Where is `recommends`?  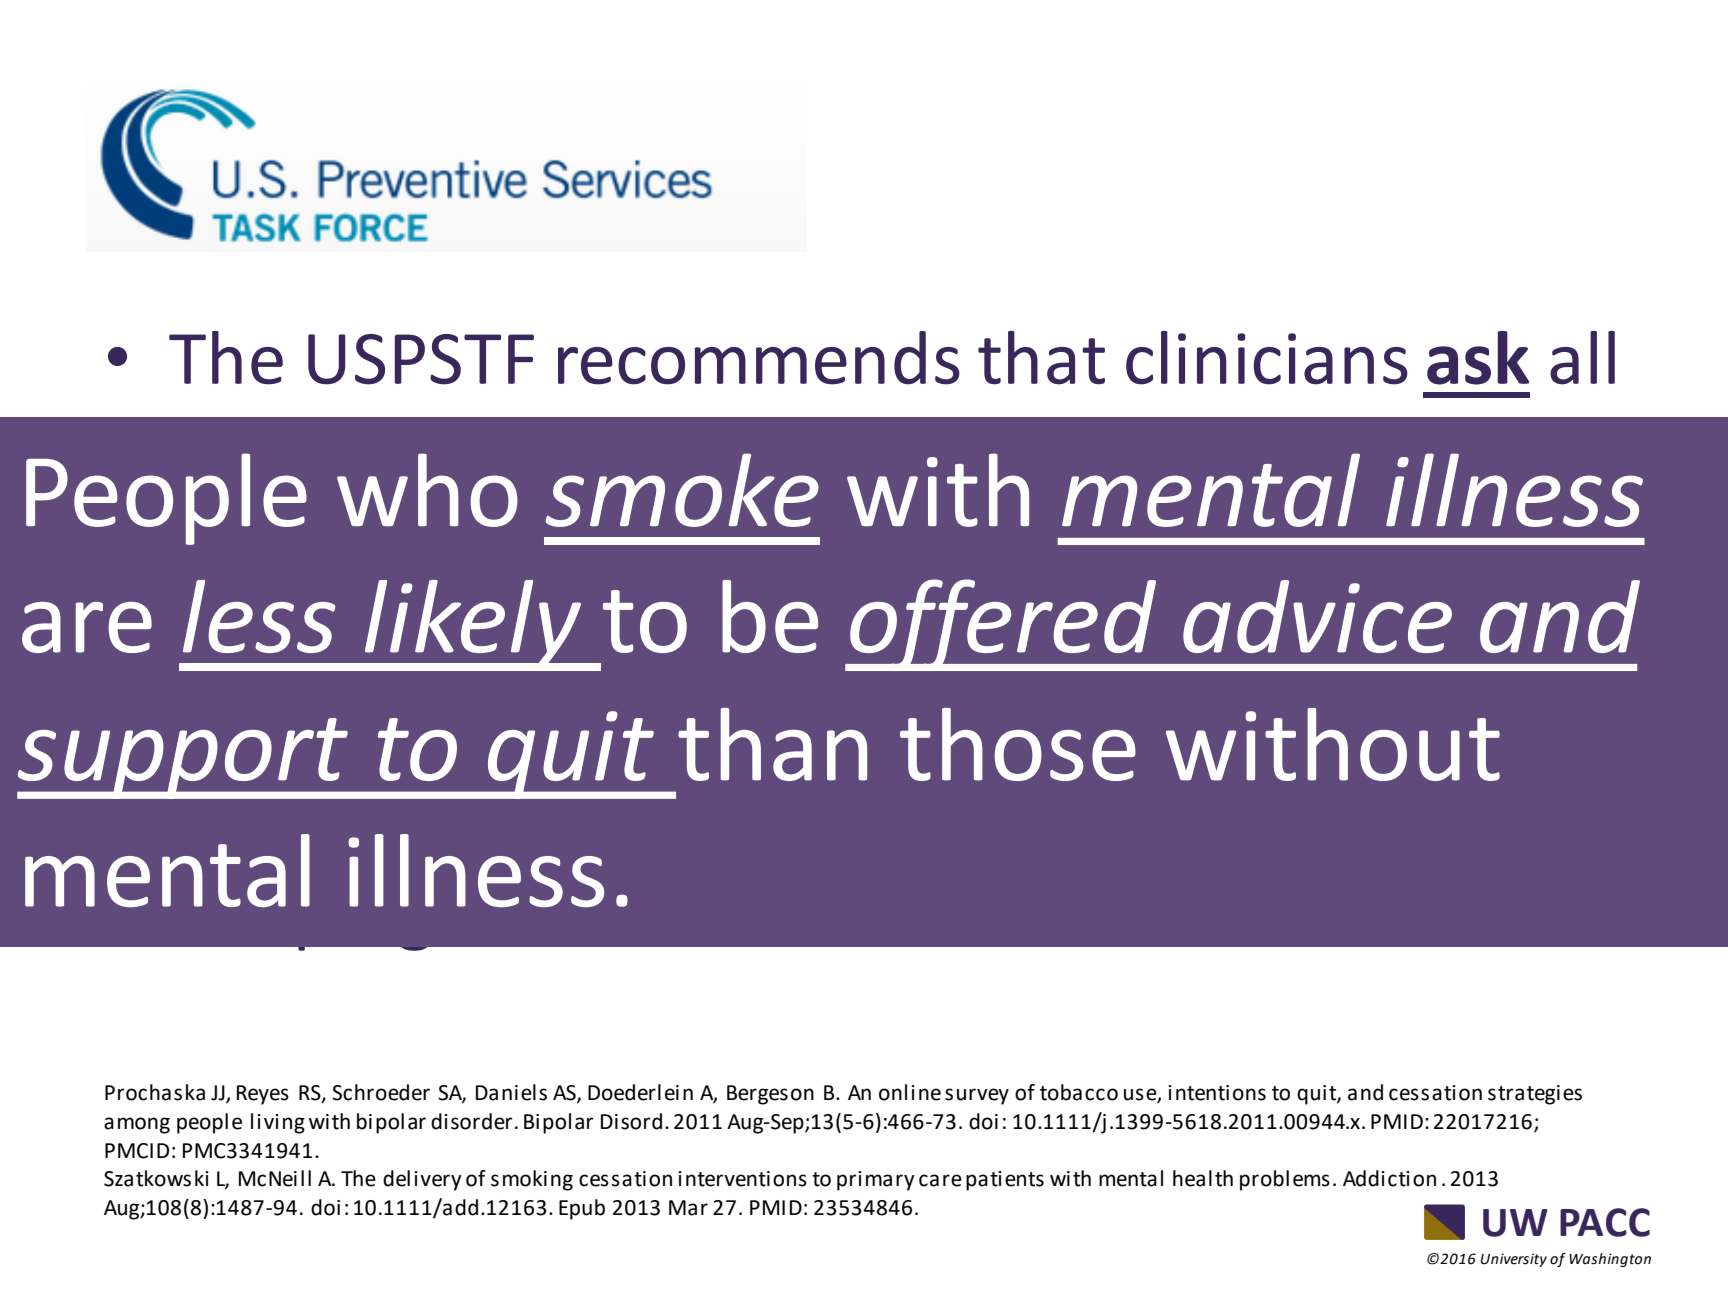 recommends is located at coordinates (759, 358).
